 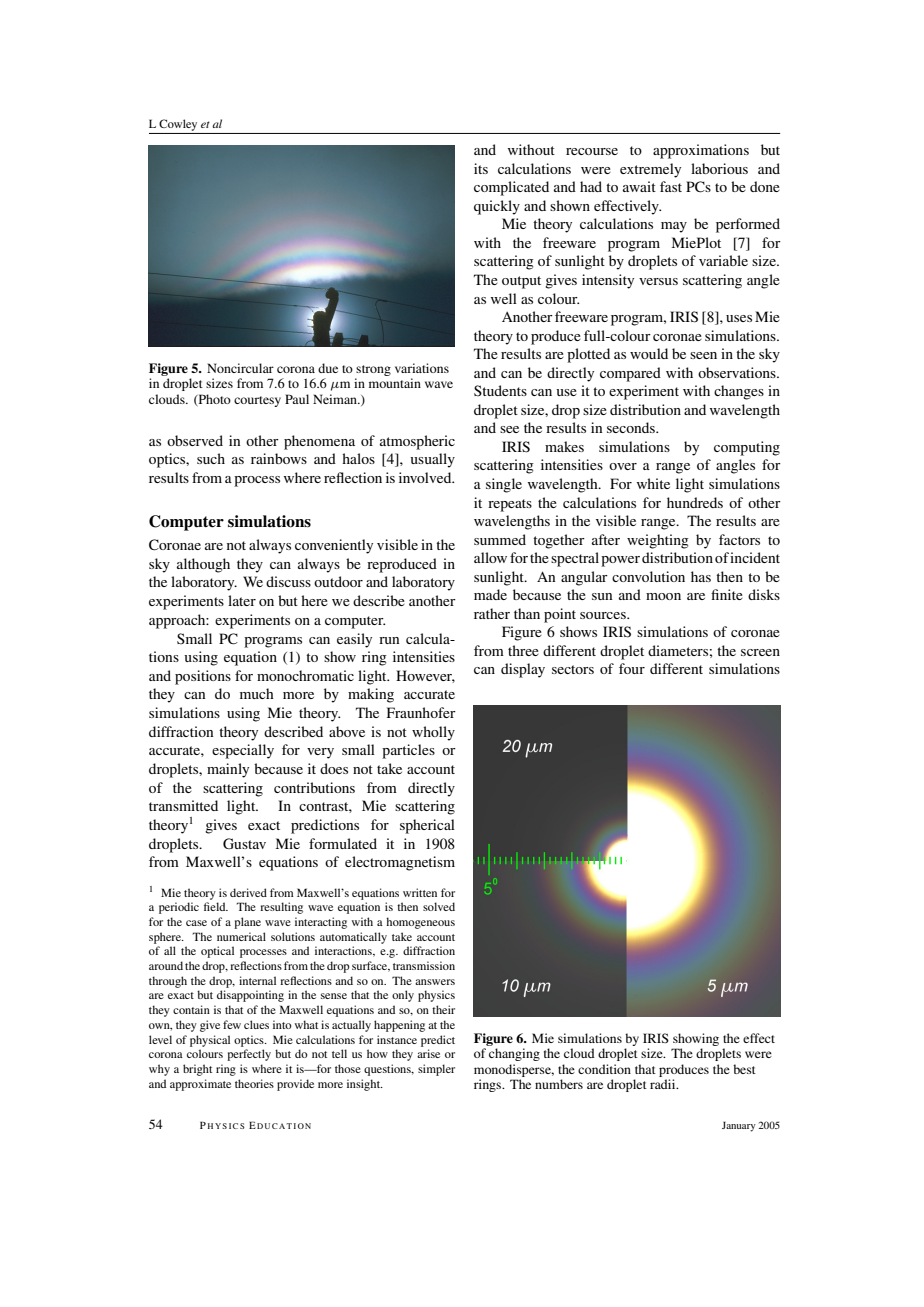 What do you see at coordinates (744, 1069) in the image?
I see `best` at bounding box center [744, 1069].
